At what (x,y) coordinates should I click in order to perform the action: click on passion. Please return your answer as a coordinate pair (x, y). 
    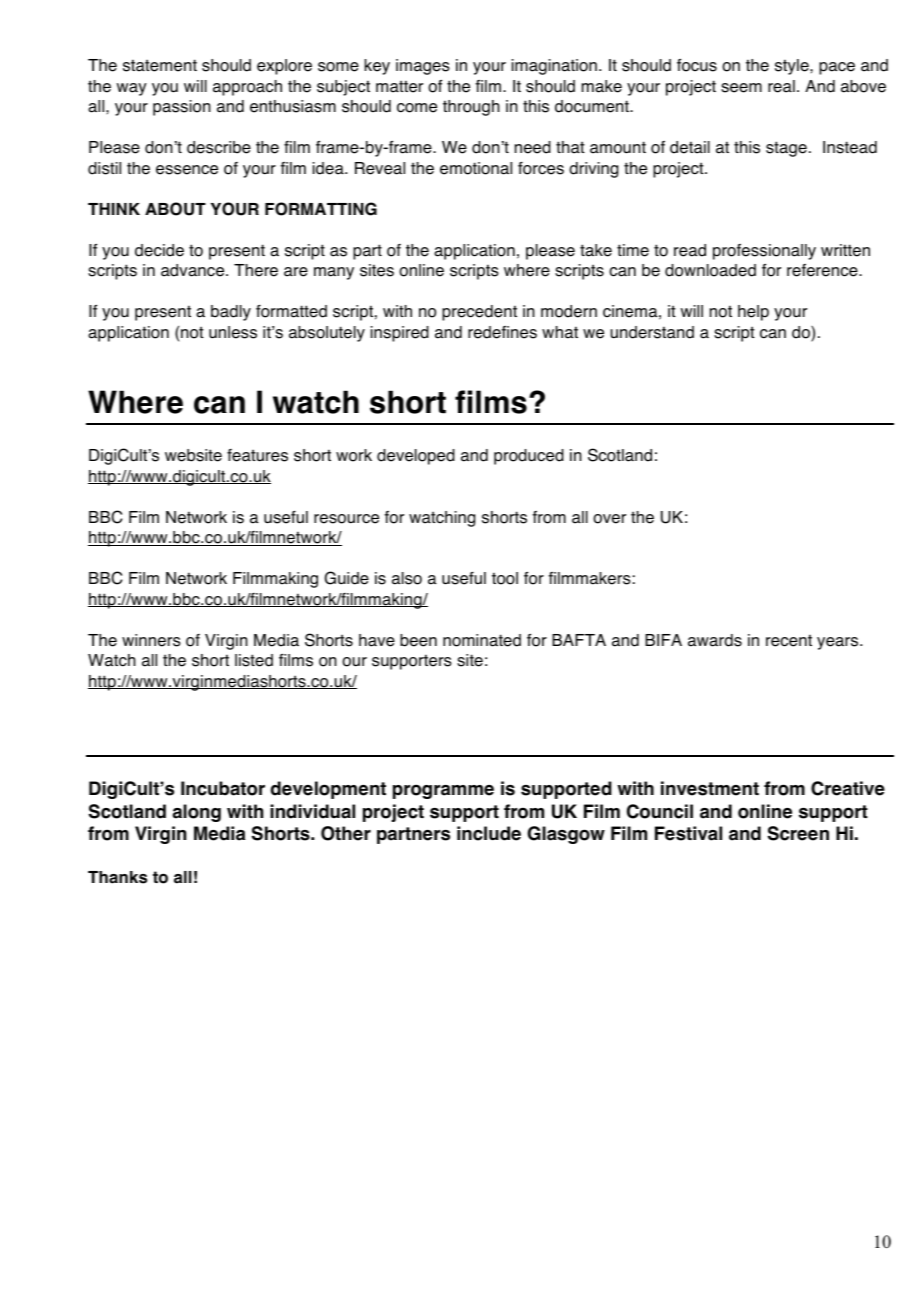
    Looking at the image, I should click on (182, 108).
